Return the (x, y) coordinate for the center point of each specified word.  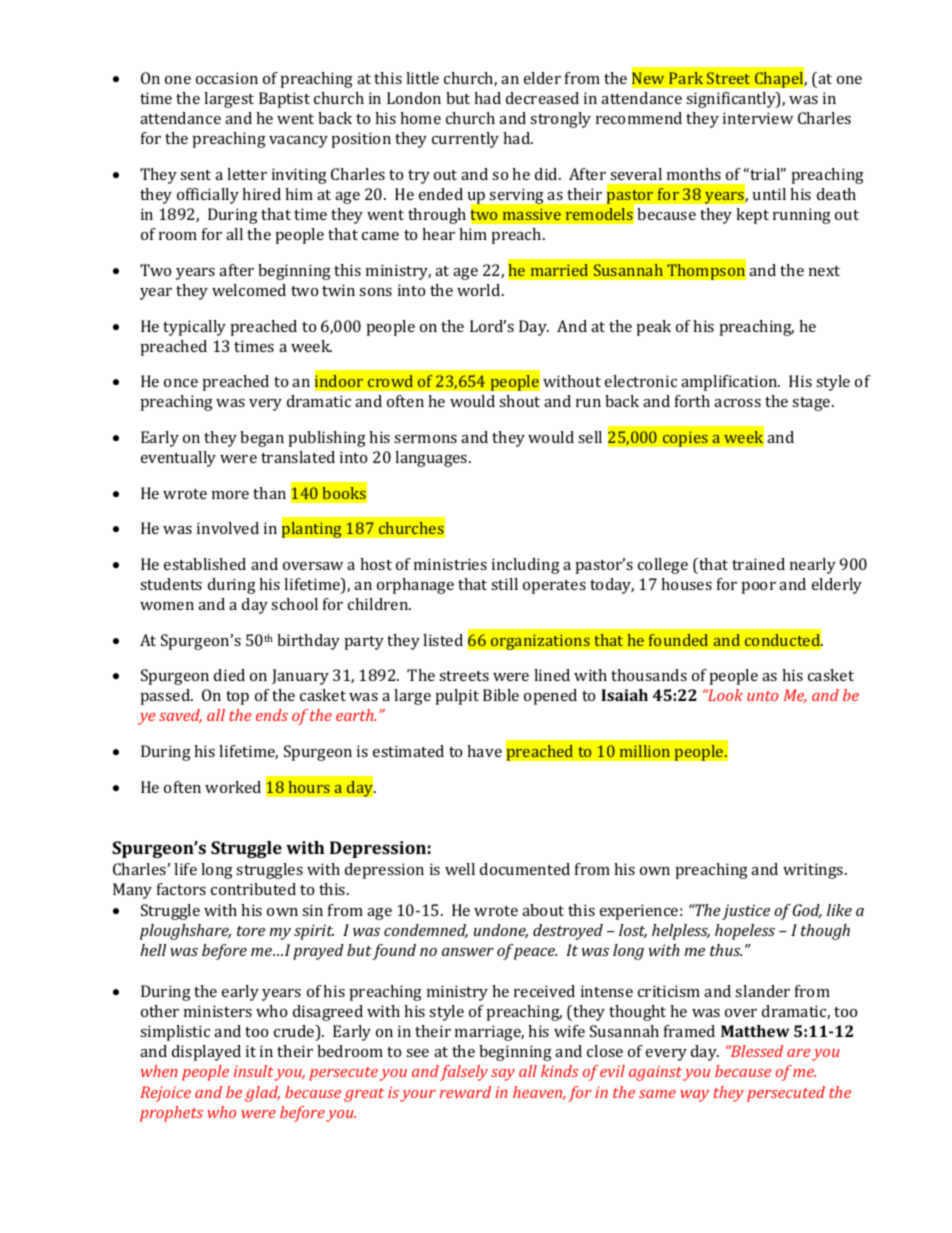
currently (465, 140)
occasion (227, 78)
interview (758, 118)
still (504, 584)
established (205, 564)
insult (254, 1071)
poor (759, 588)
